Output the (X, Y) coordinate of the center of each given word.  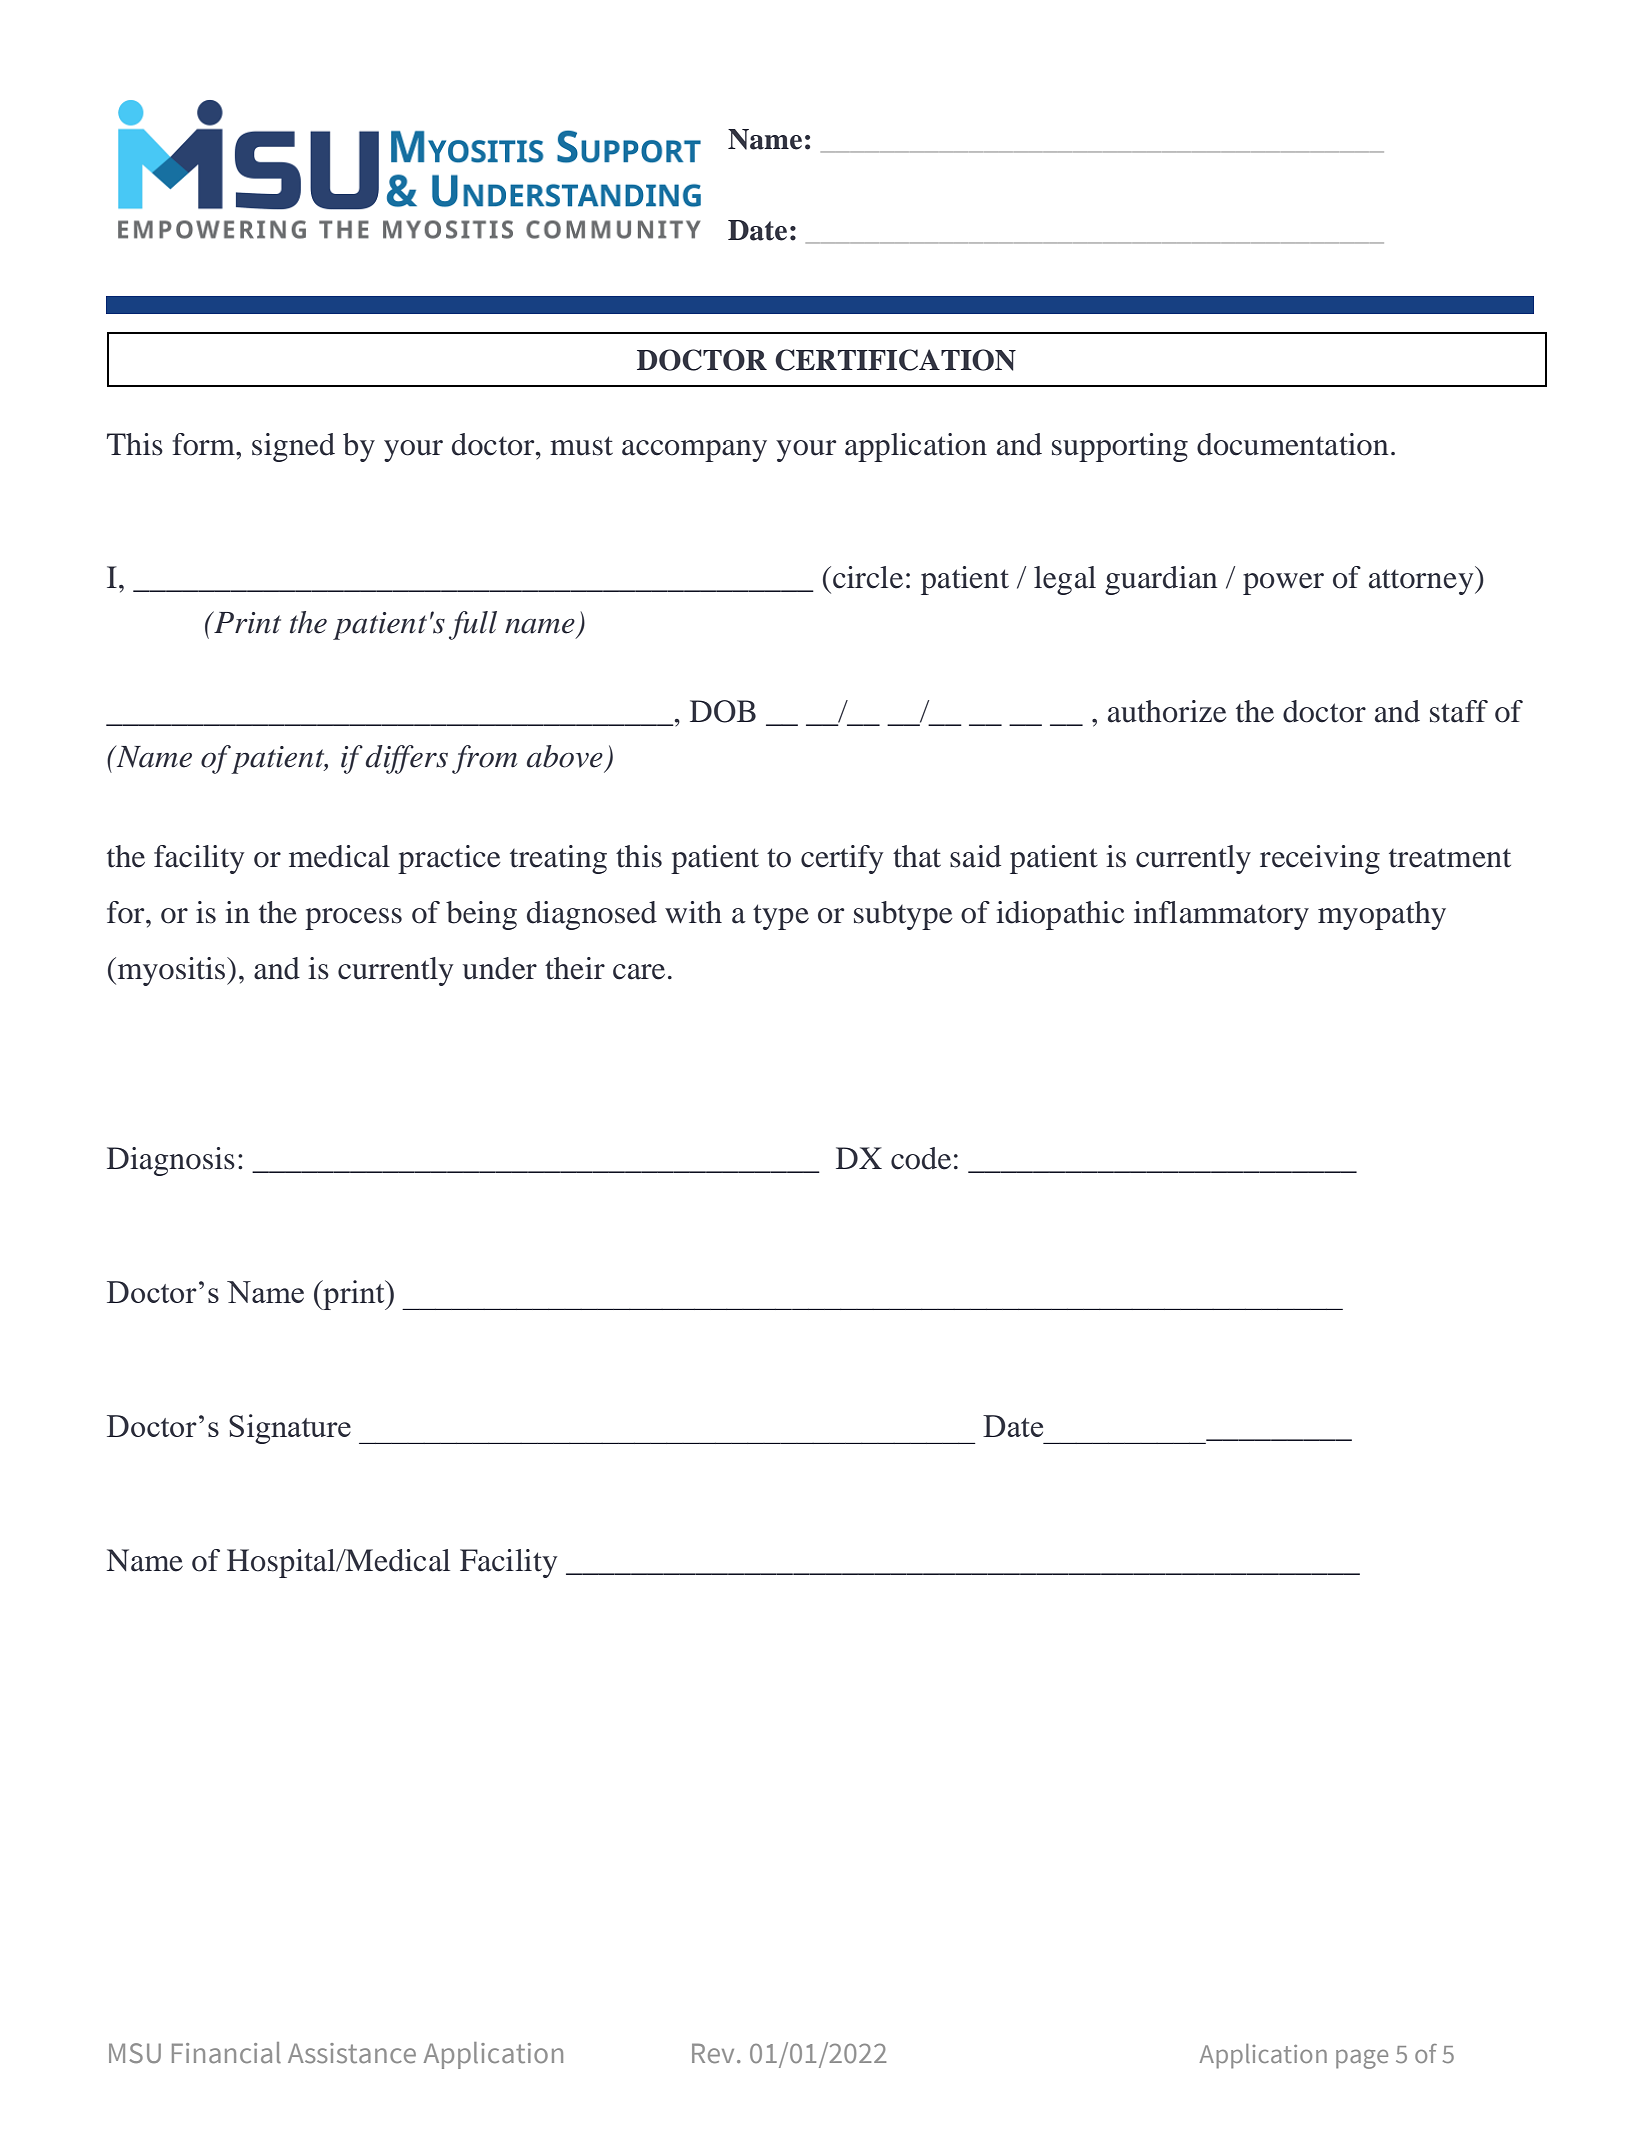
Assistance (352, 2053)
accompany (694, 451)
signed (293, 447)
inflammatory (1221, 915)
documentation (1292, 444)
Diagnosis (171, 1161)
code (921, 1158)
